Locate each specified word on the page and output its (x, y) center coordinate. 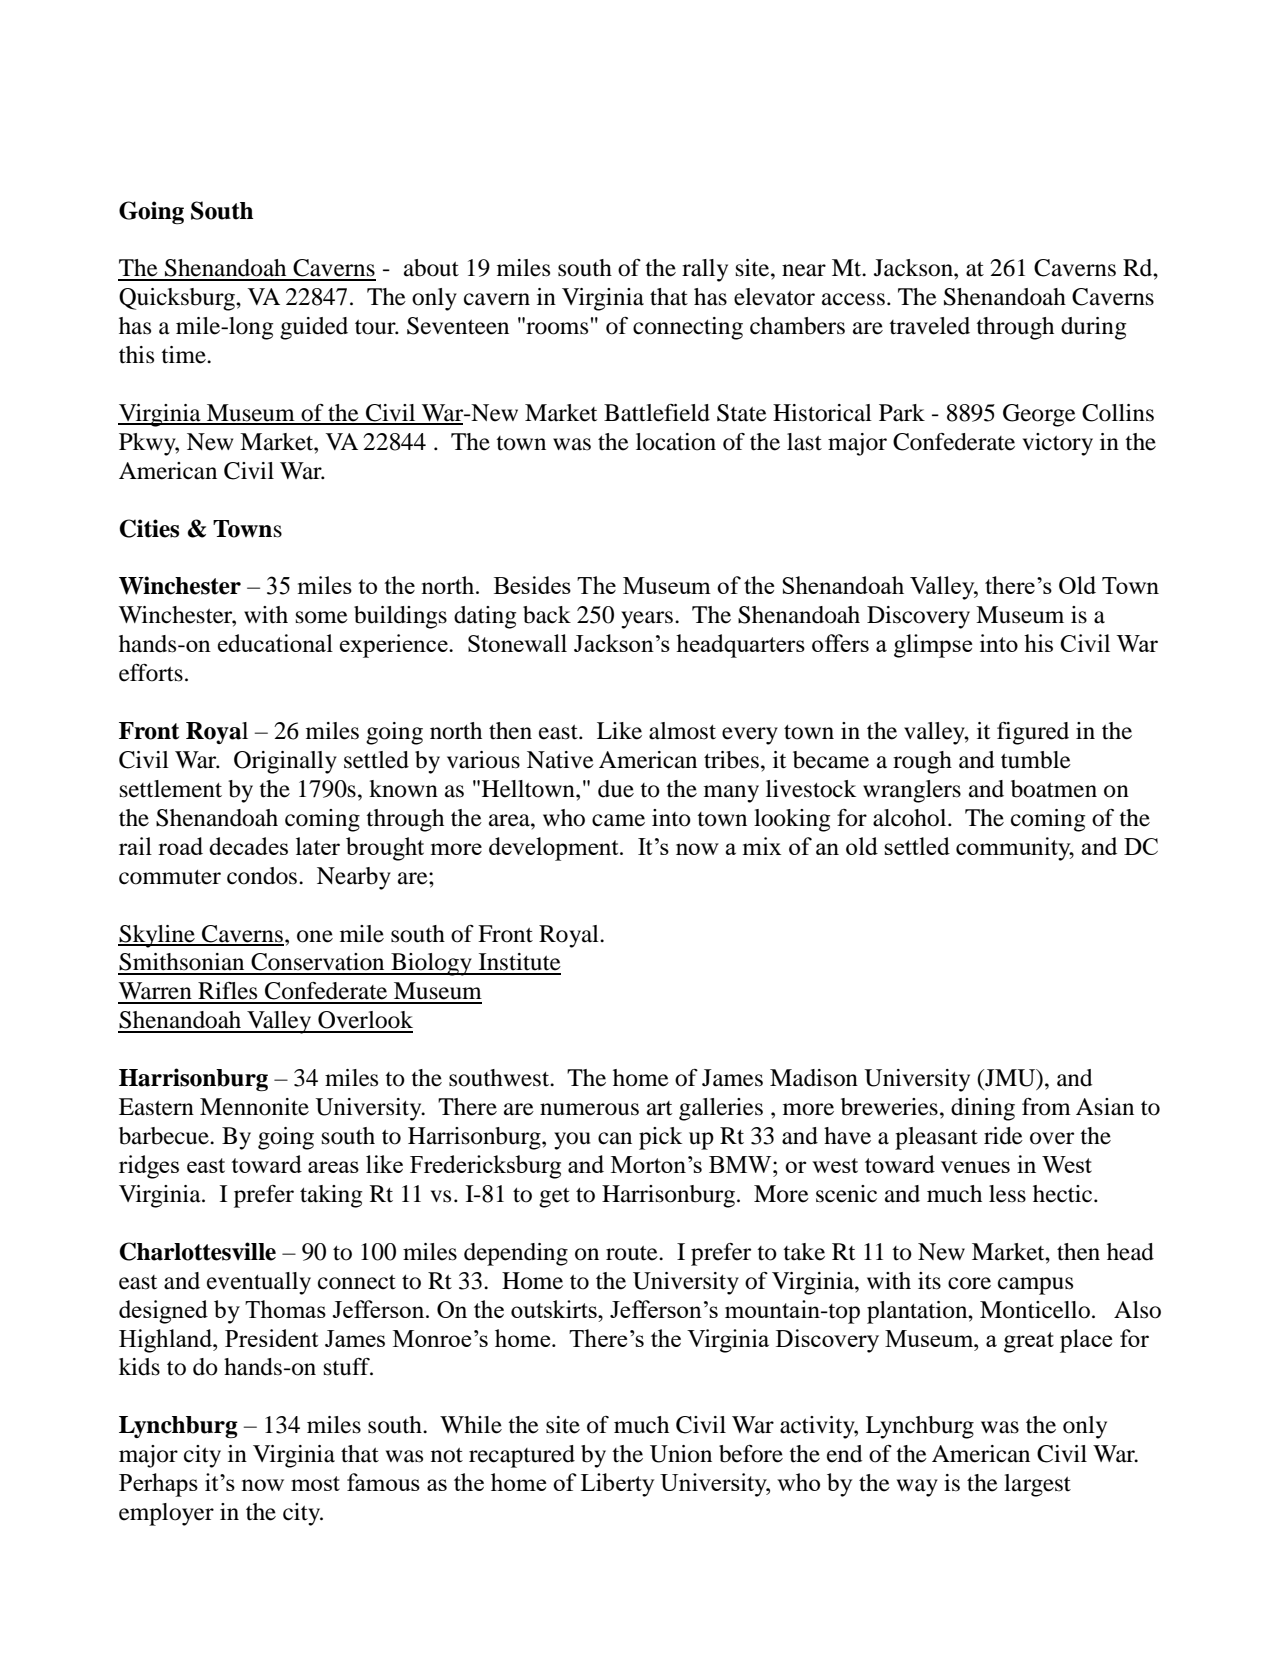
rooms (556, 327)
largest (1037, 1485)
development (555, 849)
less (1007, 1194)
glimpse (933, 646)
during (1094, 328)
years (647, 620)
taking (331, 1196)
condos (262, 876)
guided (314, 328)
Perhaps (158, 1485)
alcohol (911, 818)
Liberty (618, 1485)
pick (660, 1138)
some (322, 617)
